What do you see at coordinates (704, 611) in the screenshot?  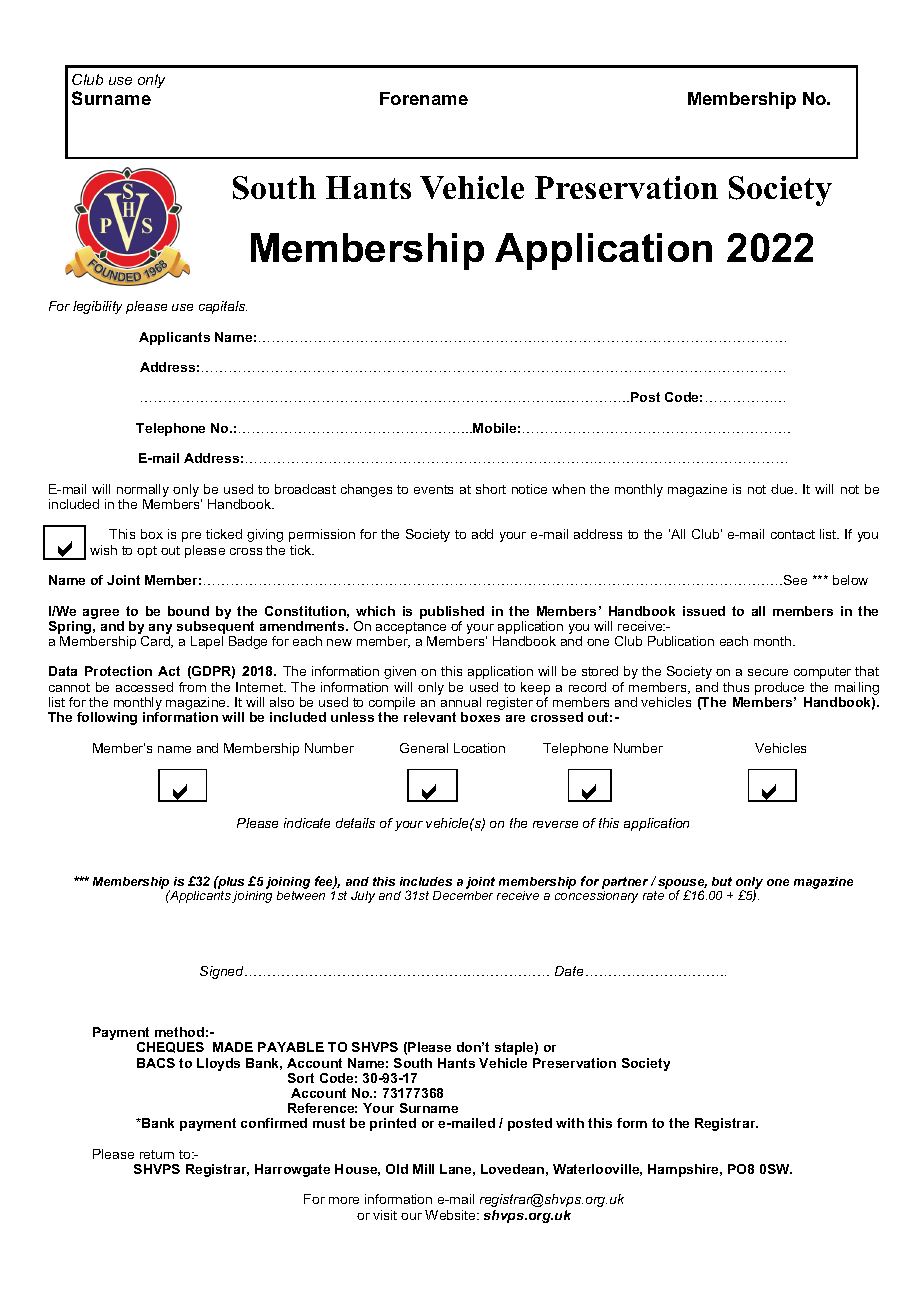 I see `issued` at bounding box center [704, 611].
